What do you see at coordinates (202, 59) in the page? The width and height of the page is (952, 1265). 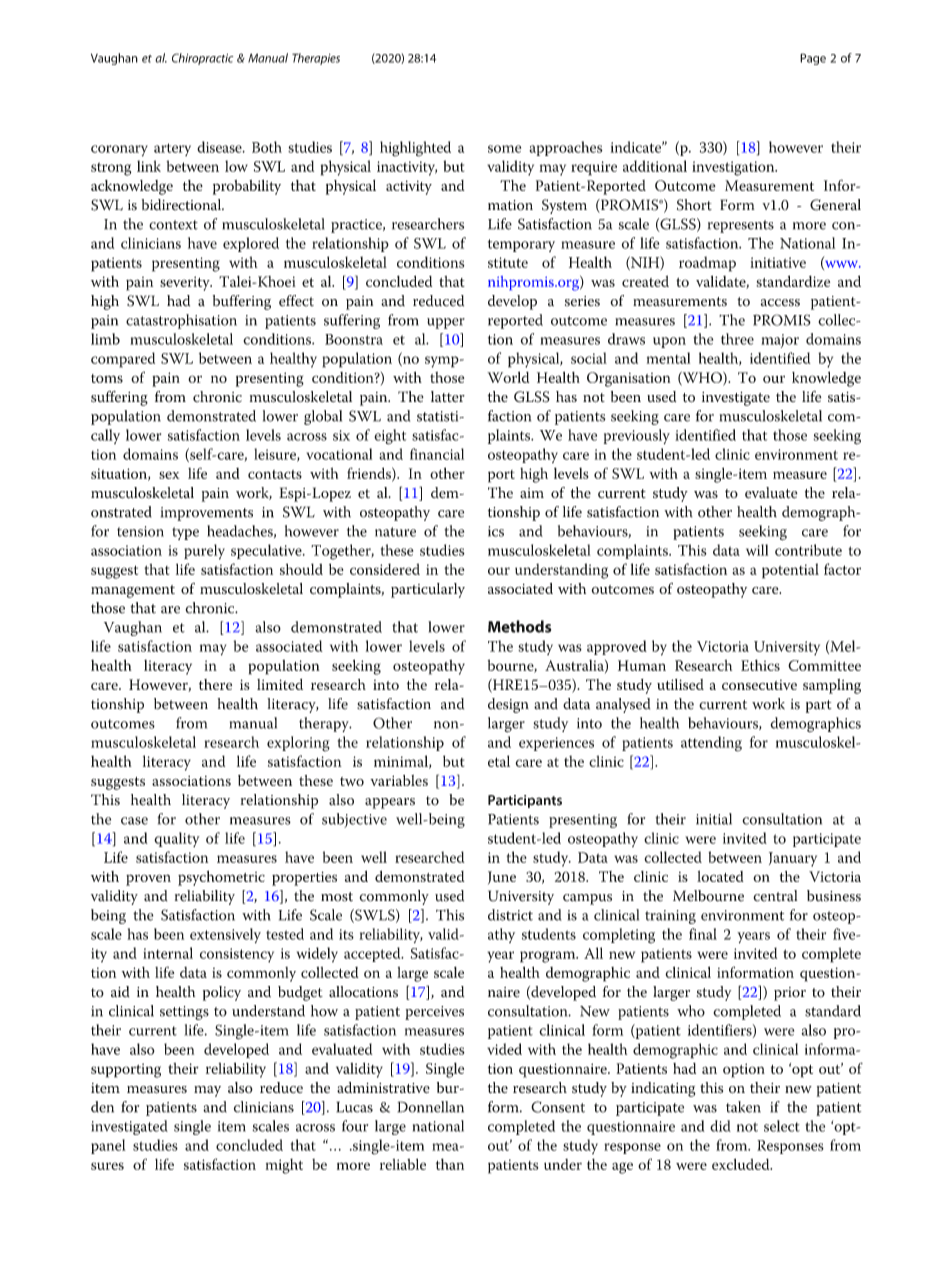 I see `Chiropractic` at bounding box center [202, 59].
